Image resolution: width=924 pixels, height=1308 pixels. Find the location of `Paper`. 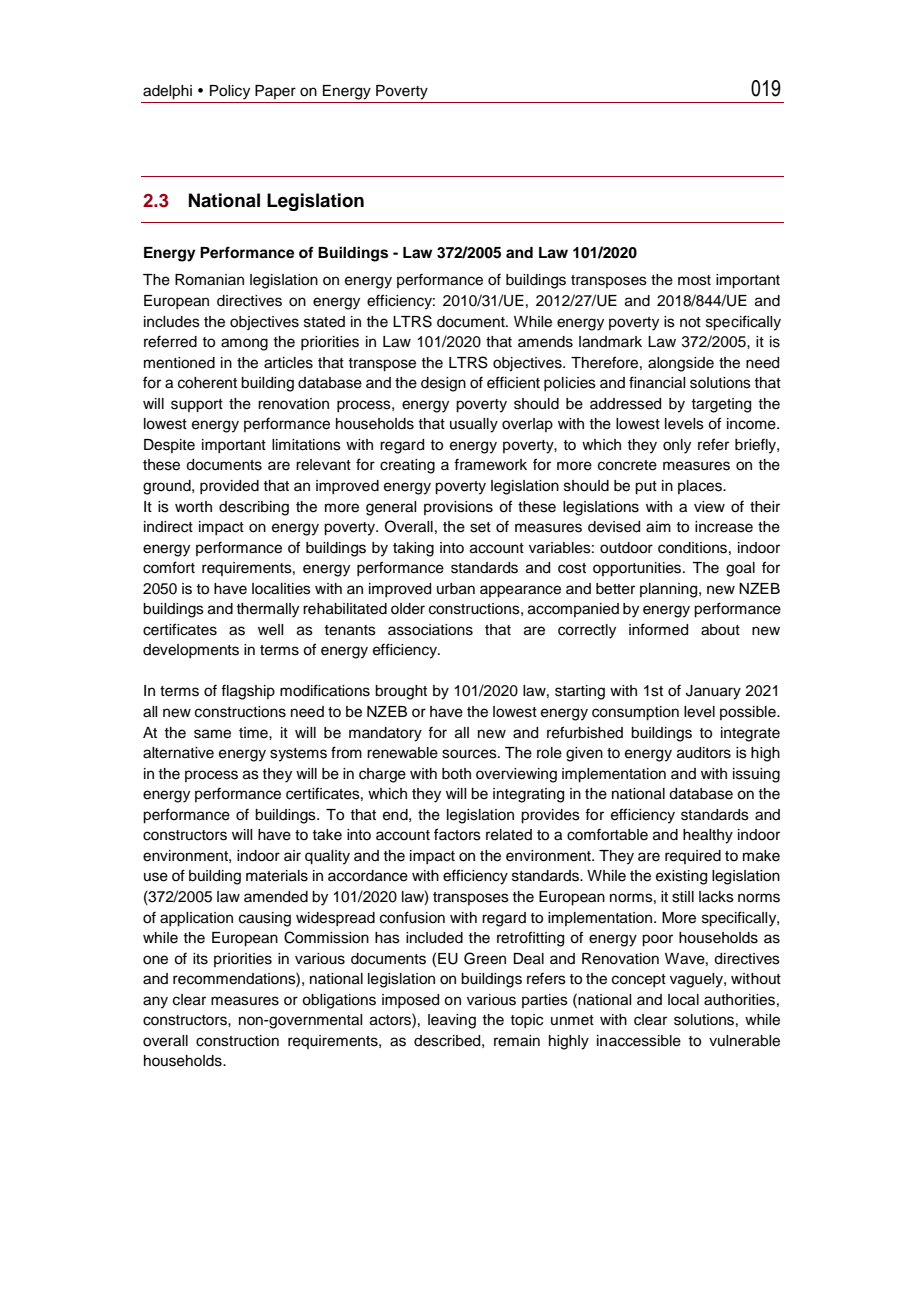

Paper is located at coordinates (275, 92).
